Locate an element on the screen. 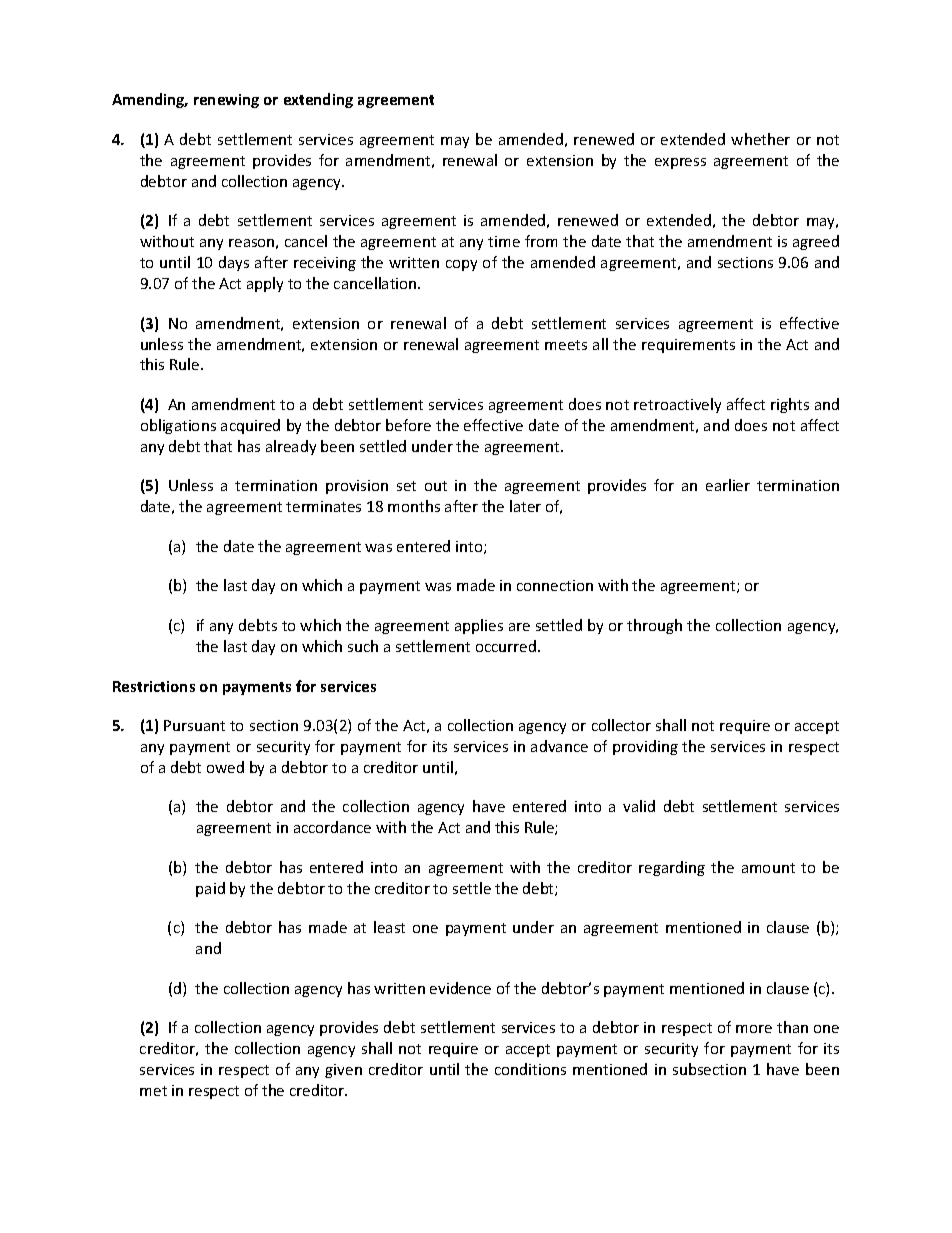  earlier is located at coordinates (728, 485).
